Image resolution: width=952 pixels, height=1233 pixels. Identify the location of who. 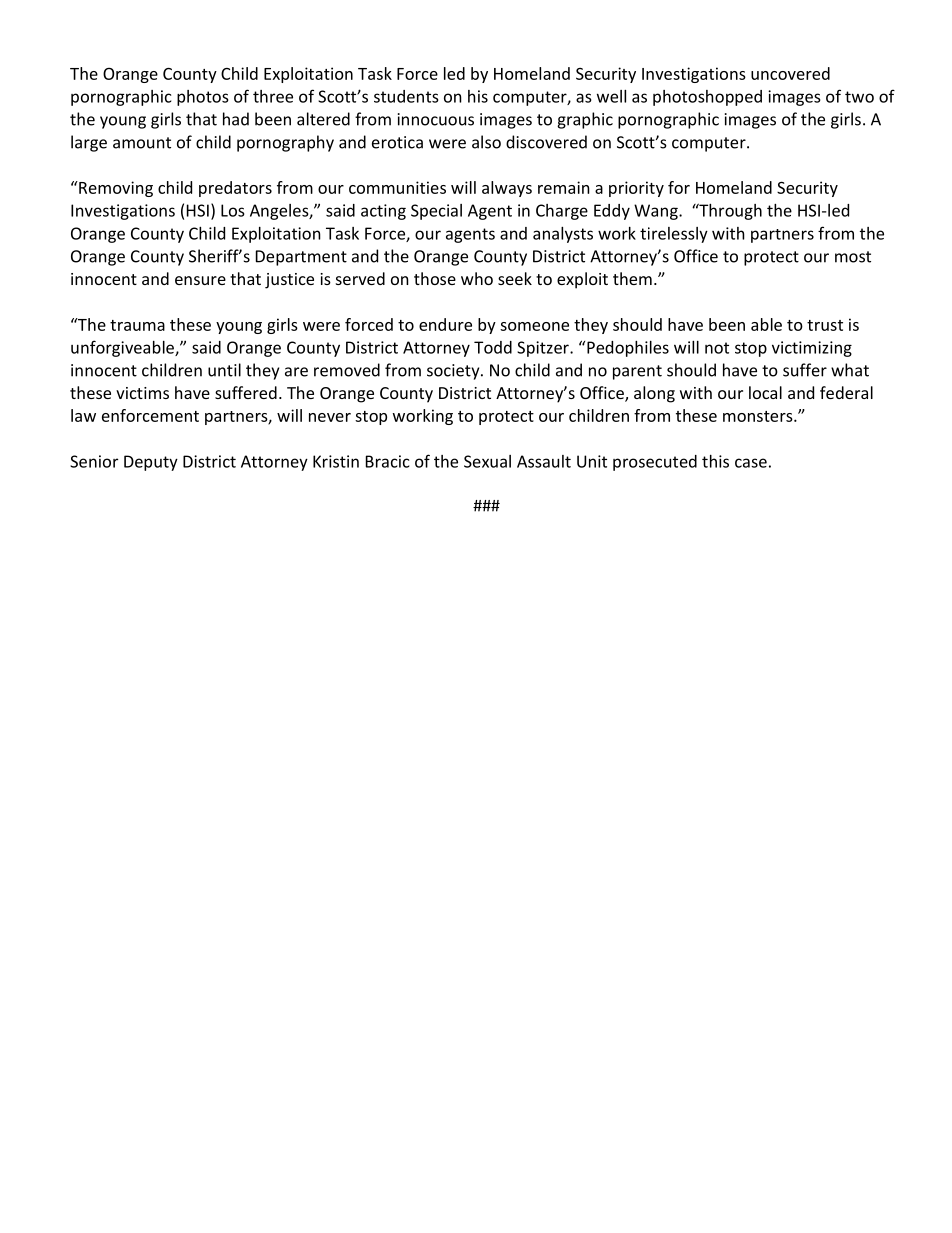
(477, 278).
